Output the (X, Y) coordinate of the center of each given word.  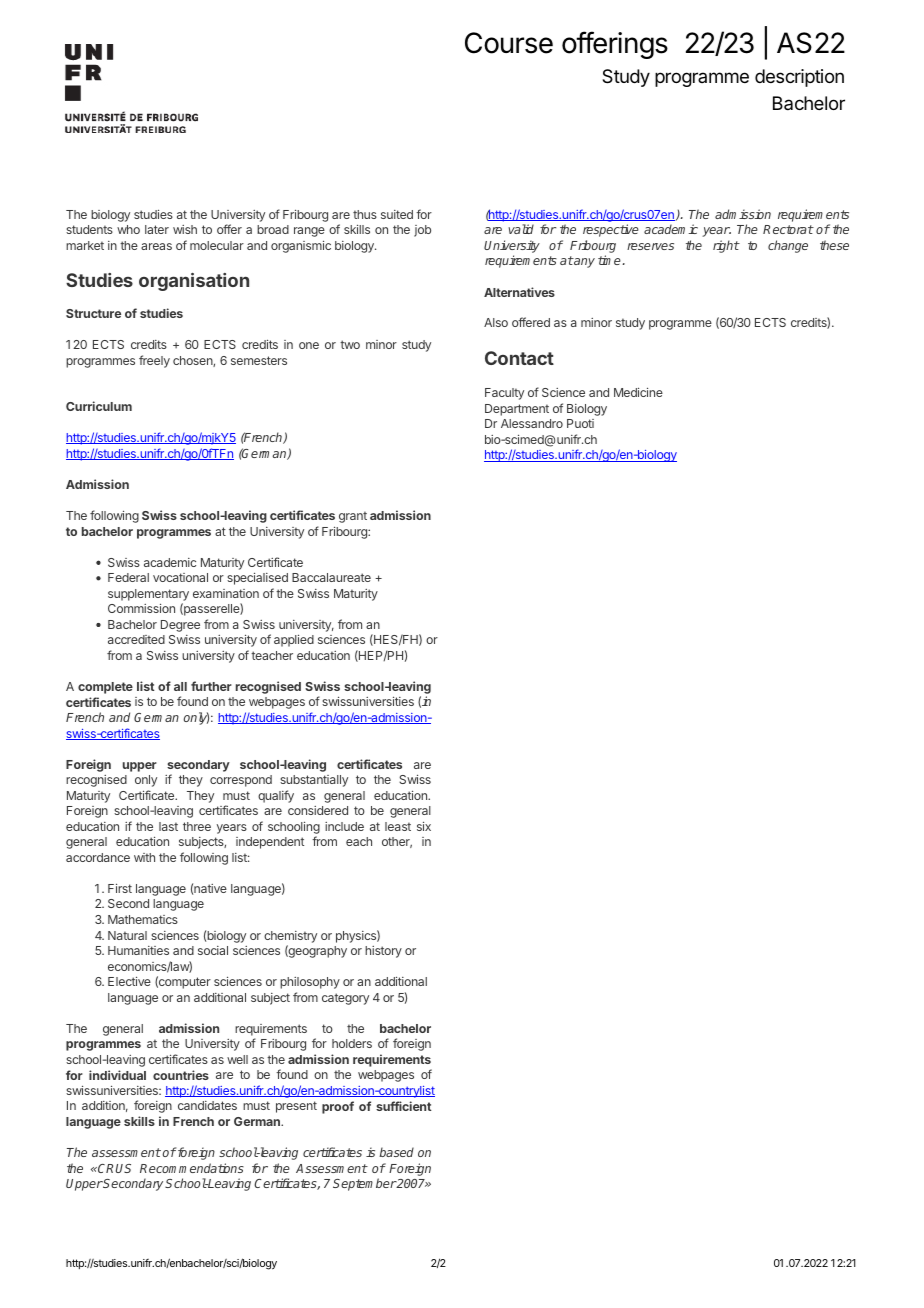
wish (185, 229)
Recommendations (192, 1168)
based (396, 1152)
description (799, 78)
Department (517, 410)
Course (509, 43)
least (398, 826)
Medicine (638, 392)
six (424, 826)
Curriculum (99, 406)
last (168, 826)
